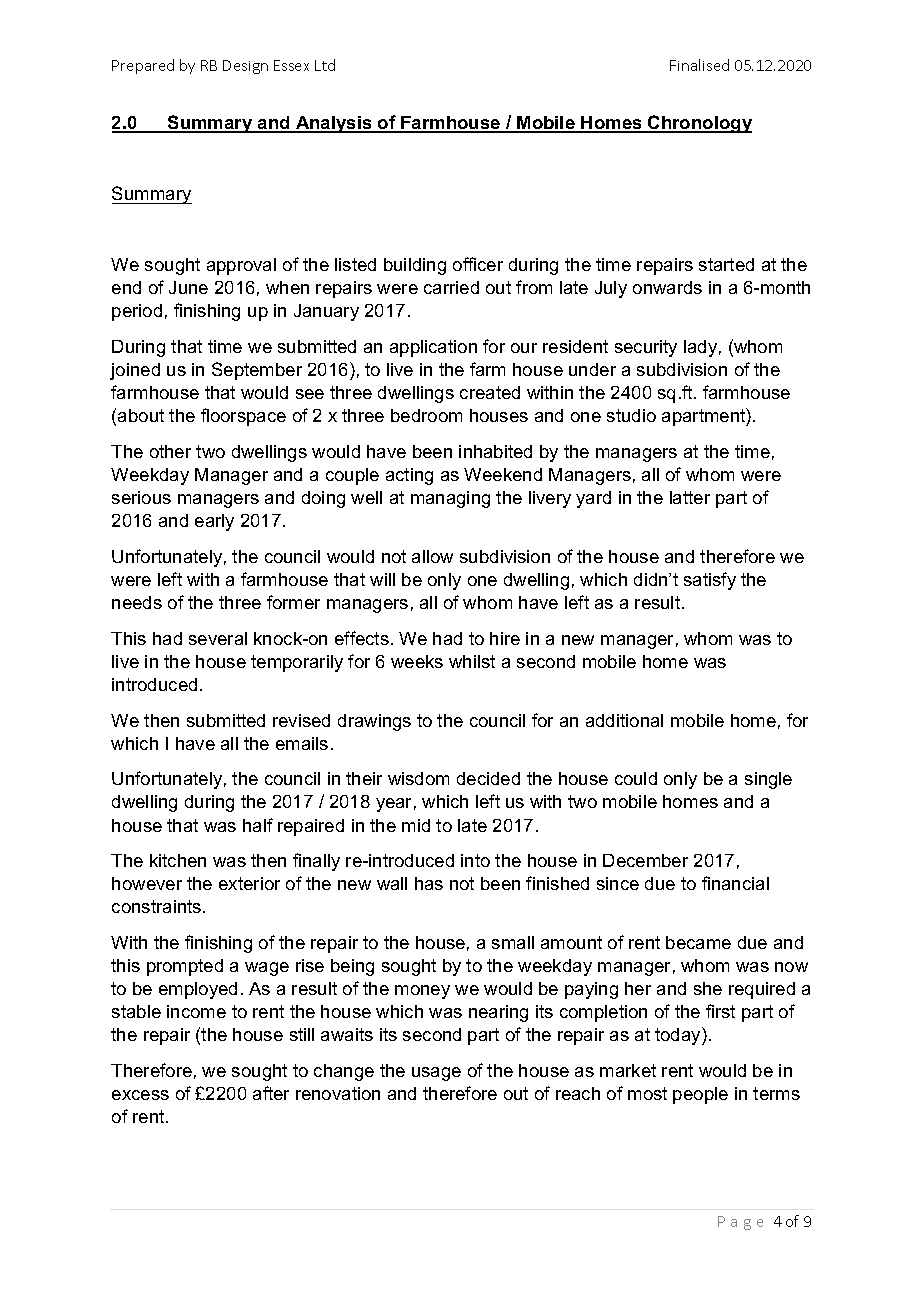 The image size is (924, 1308). I want to click on financial, so click(735, 883).
